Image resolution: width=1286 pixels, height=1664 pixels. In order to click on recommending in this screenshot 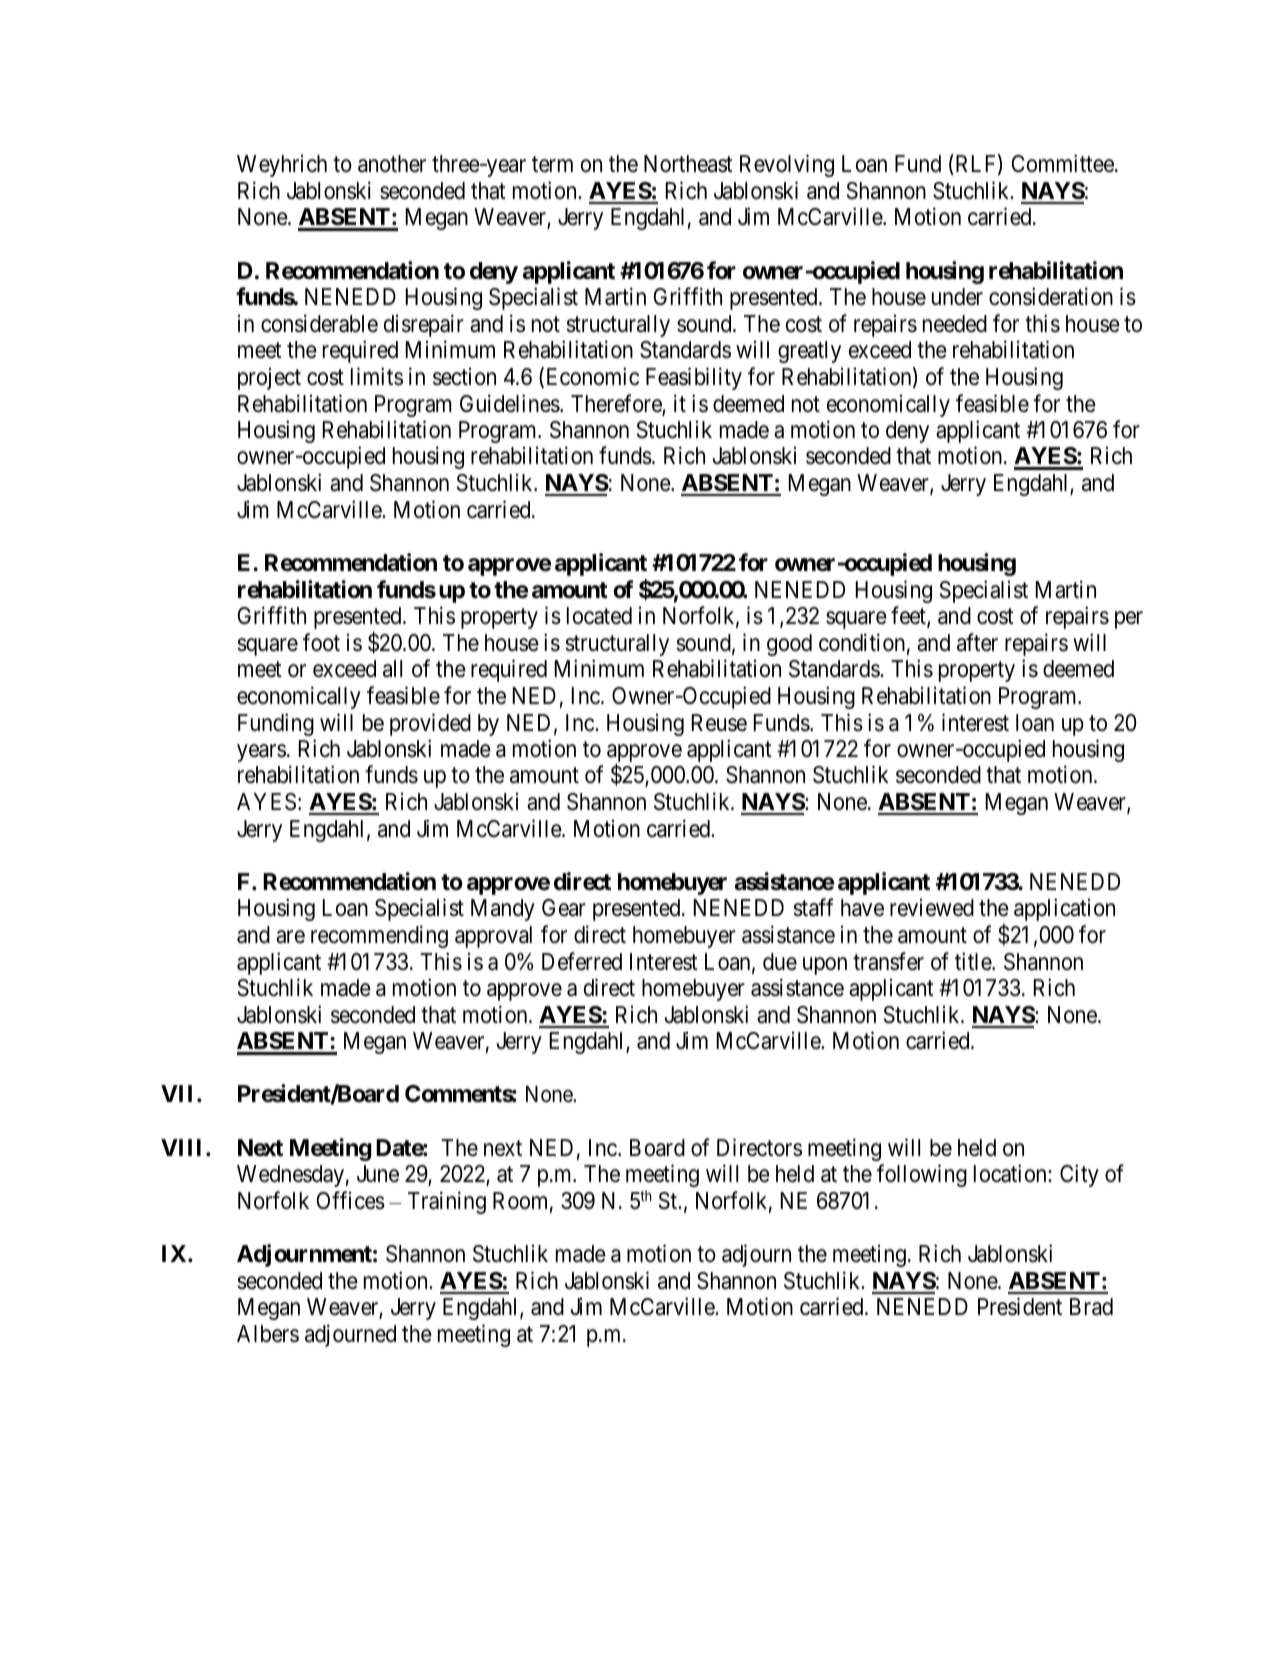, I will do `click(379, 936)`.
